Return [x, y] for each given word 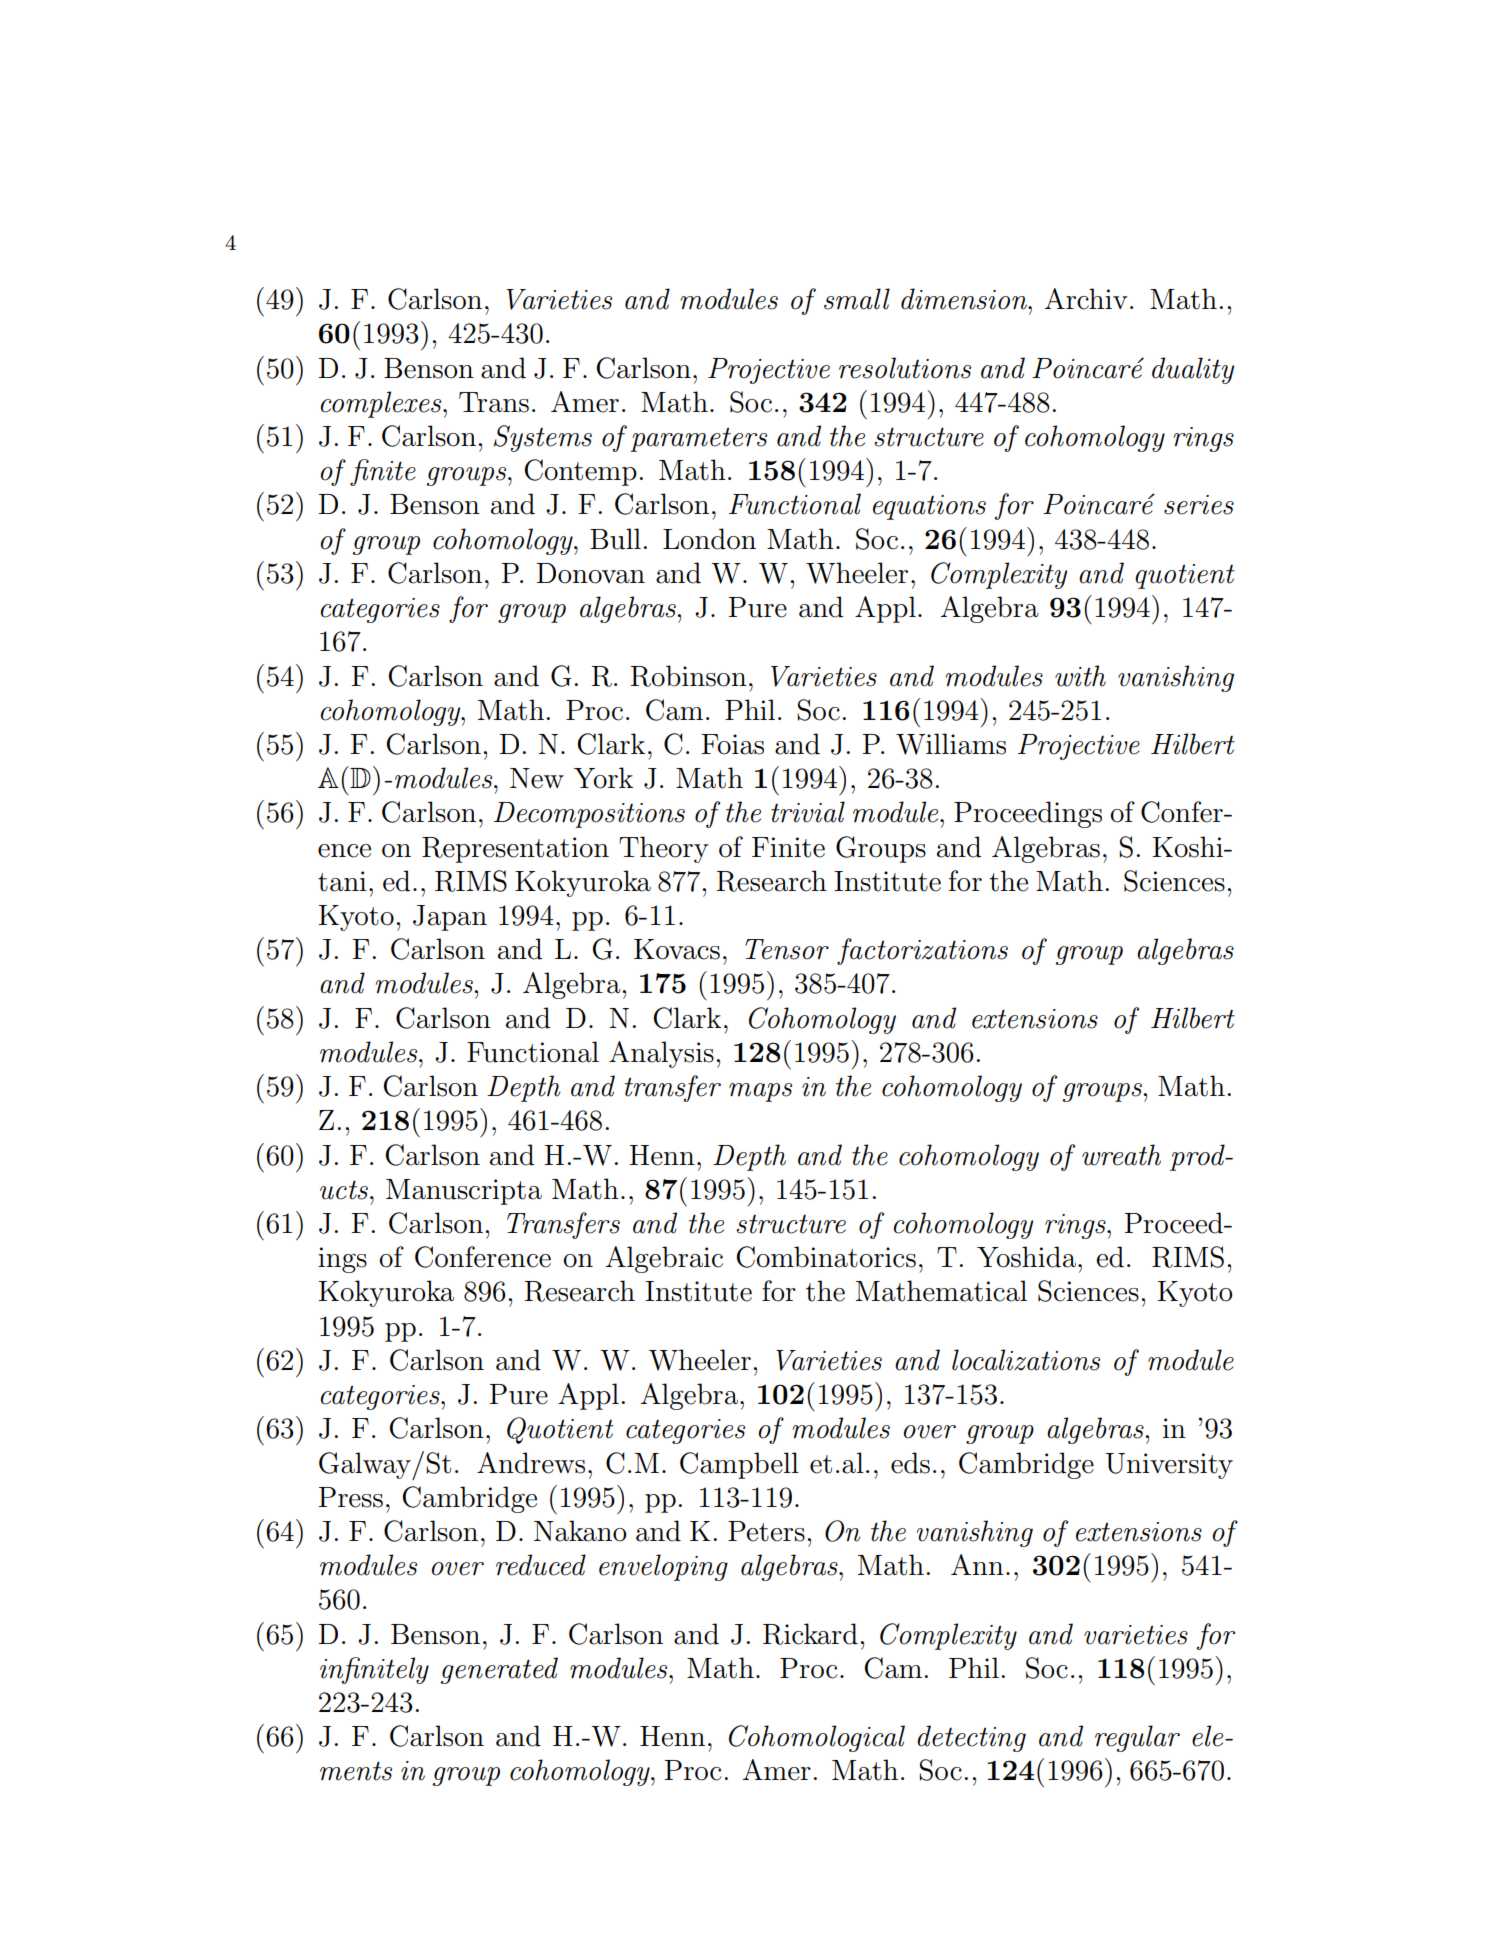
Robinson [689, 676]
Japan [450, 918]
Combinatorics [826, 1257]
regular [1137, 1738]
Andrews [531, 1463]
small [857, 299]
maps [760, 1092]
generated [499, 1670]
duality [1193, 370]
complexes [382, 404]
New [537, 778]
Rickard [810, 1634]
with [1080, 676]
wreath [1121, 1155]
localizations [1026, 1360]
